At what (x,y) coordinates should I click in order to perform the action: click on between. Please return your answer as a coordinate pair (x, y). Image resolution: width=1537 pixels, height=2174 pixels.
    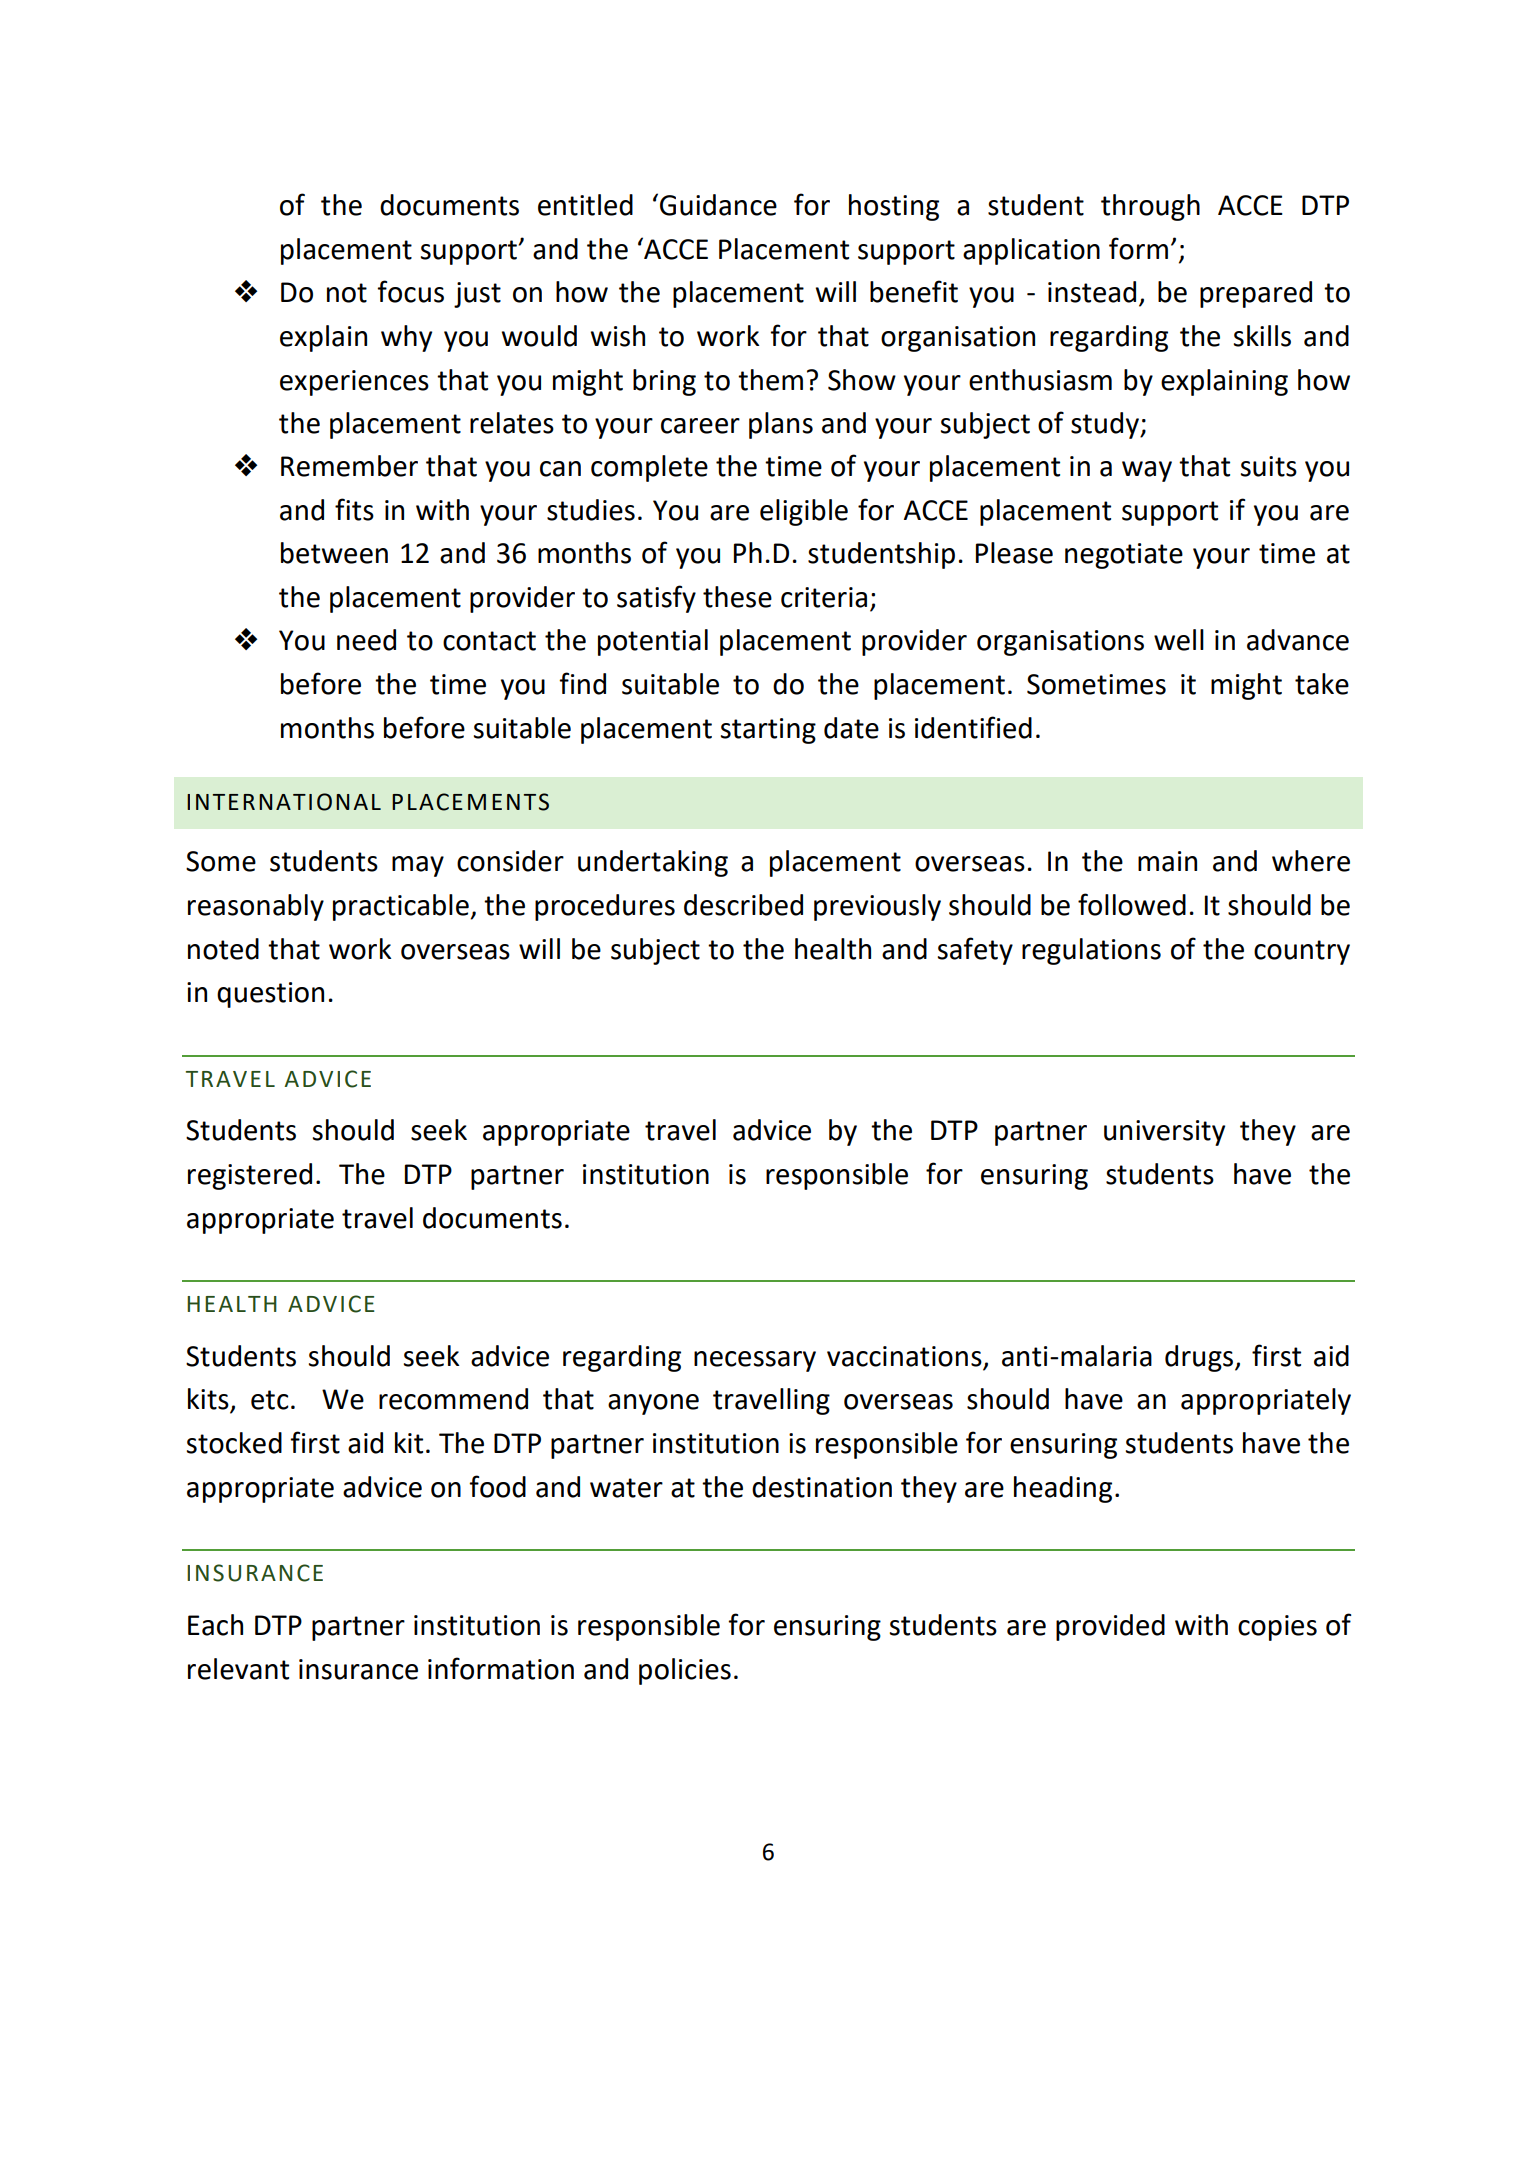
    Looking at the image, I should click on (334, 553).
